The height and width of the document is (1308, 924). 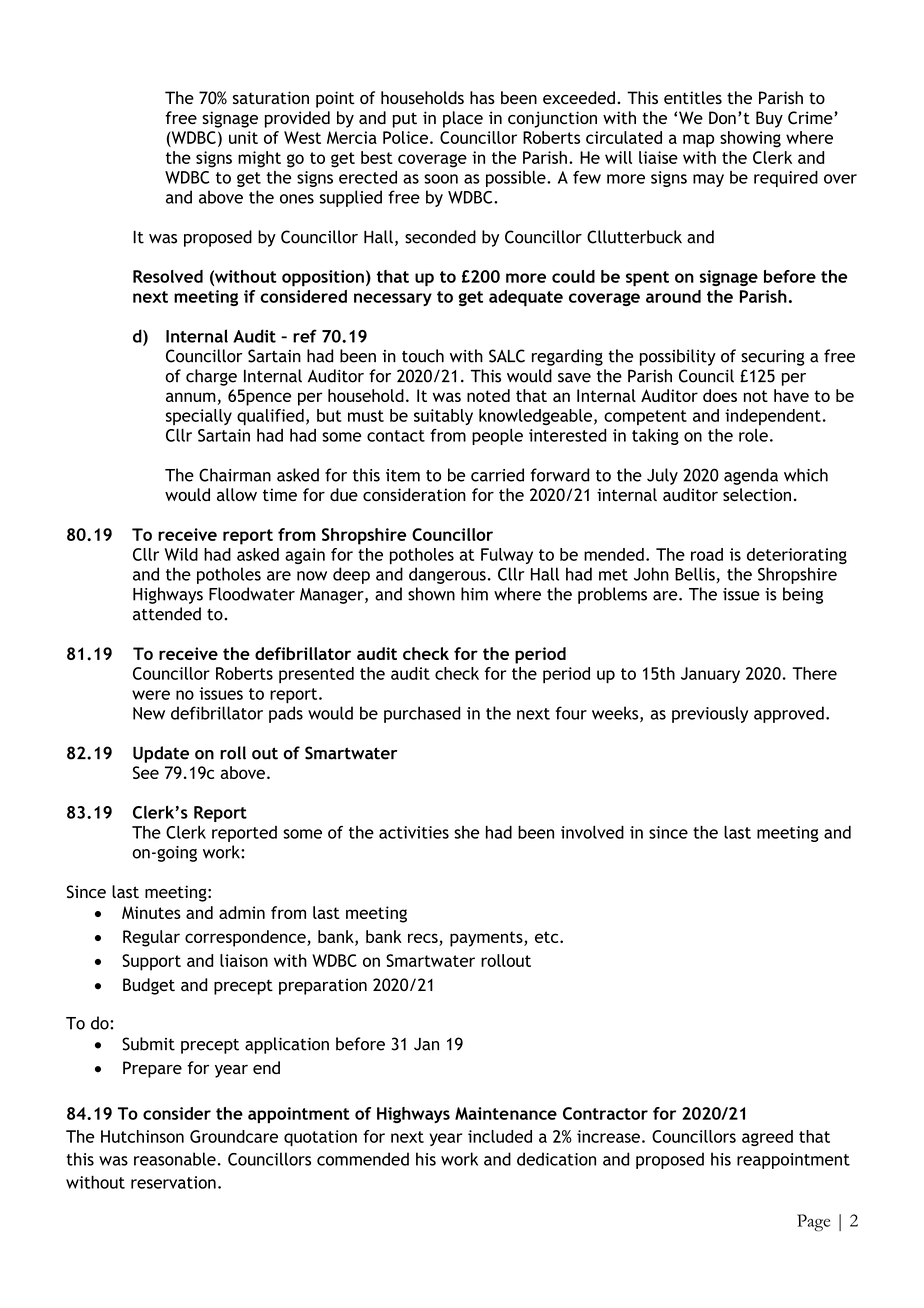 I want to click on January, so click(x=710, y=675).
